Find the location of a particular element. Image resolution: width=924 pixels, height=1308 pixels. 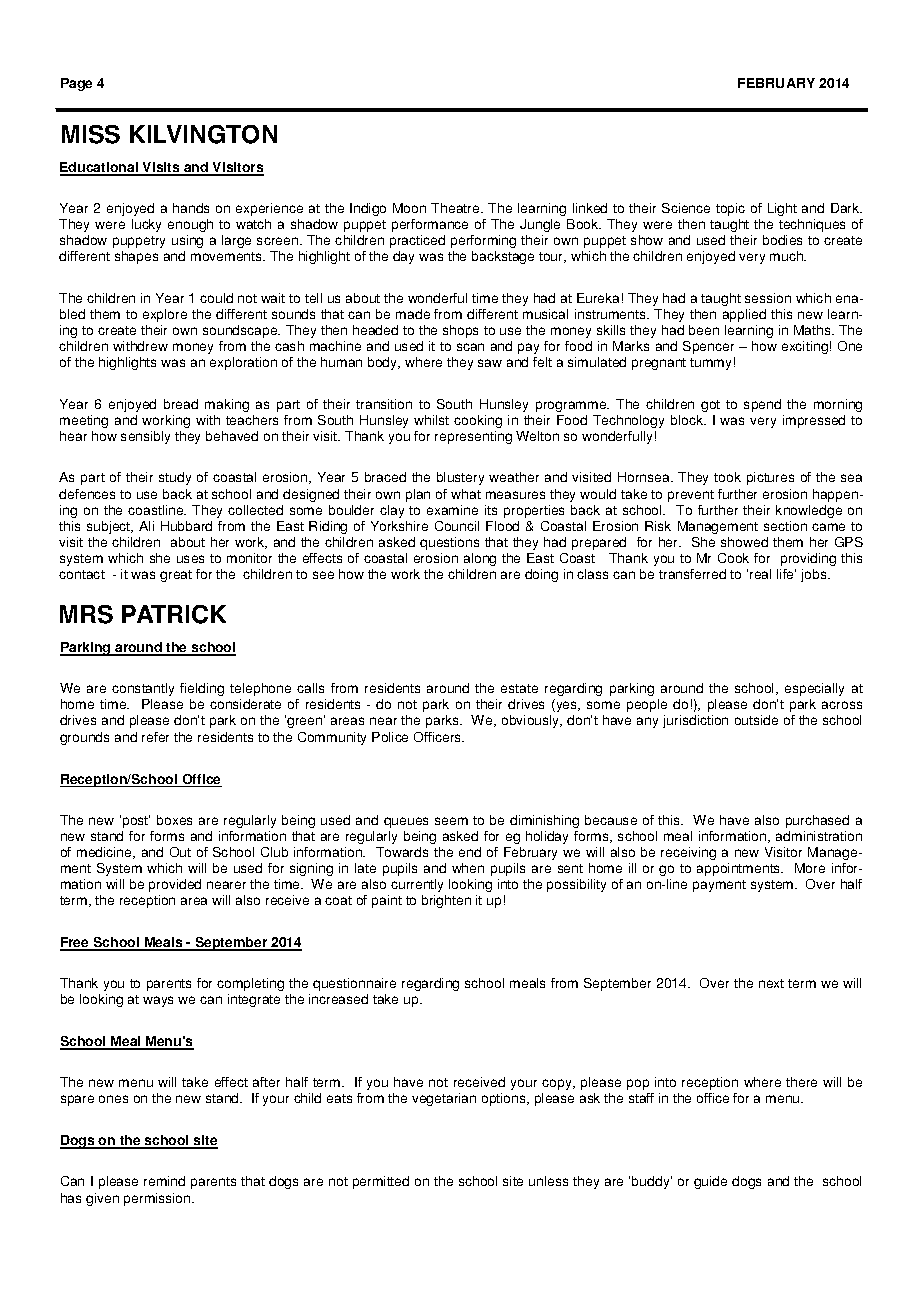

remind is located at coordinates (164, 1181).
